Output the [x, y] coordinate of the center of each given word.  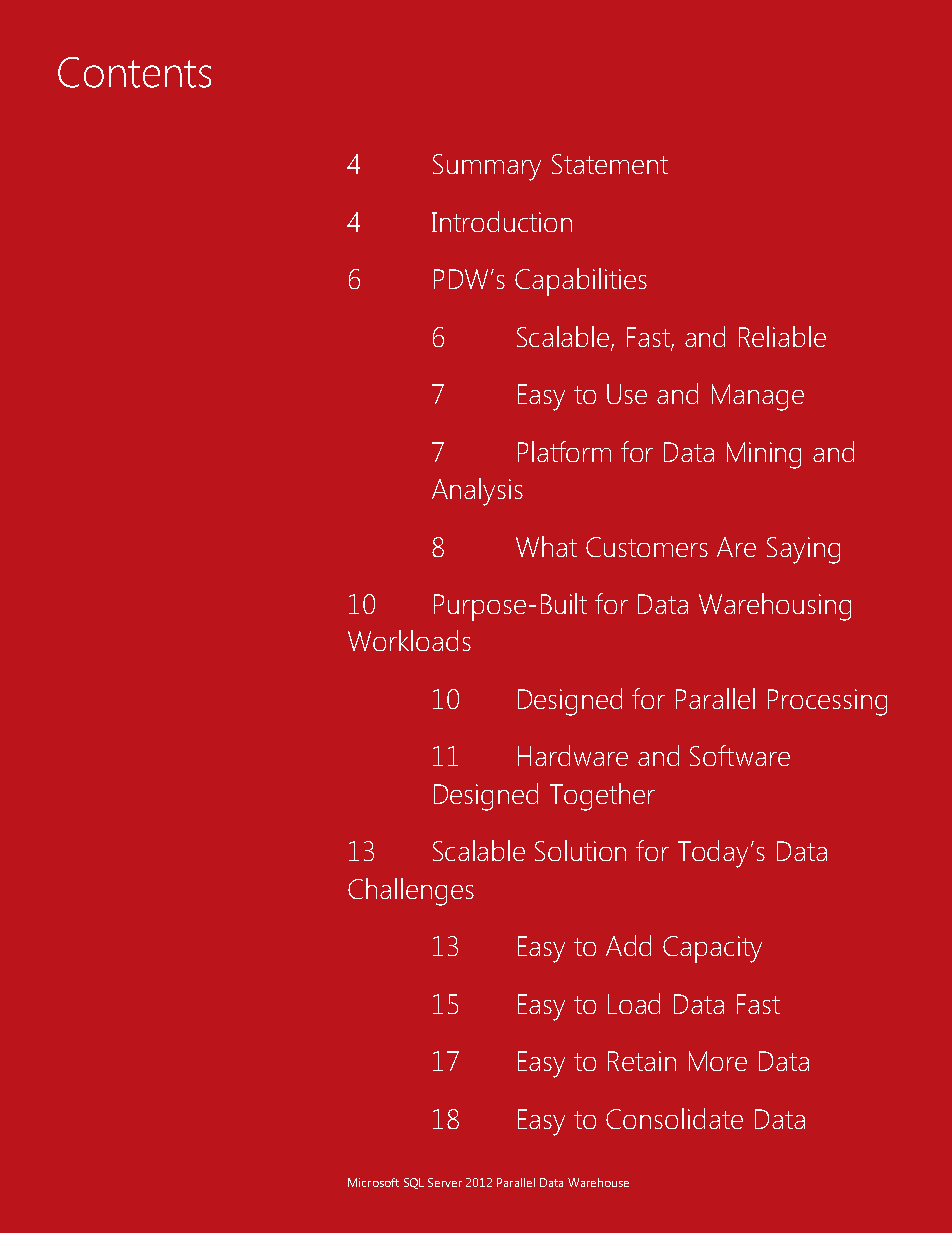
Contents [134, 72]
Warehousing [775, 607]
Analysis [477, 492]
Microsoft [373, 1182]
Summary [487, 167]
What [546, 546]
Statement [610, 164]
